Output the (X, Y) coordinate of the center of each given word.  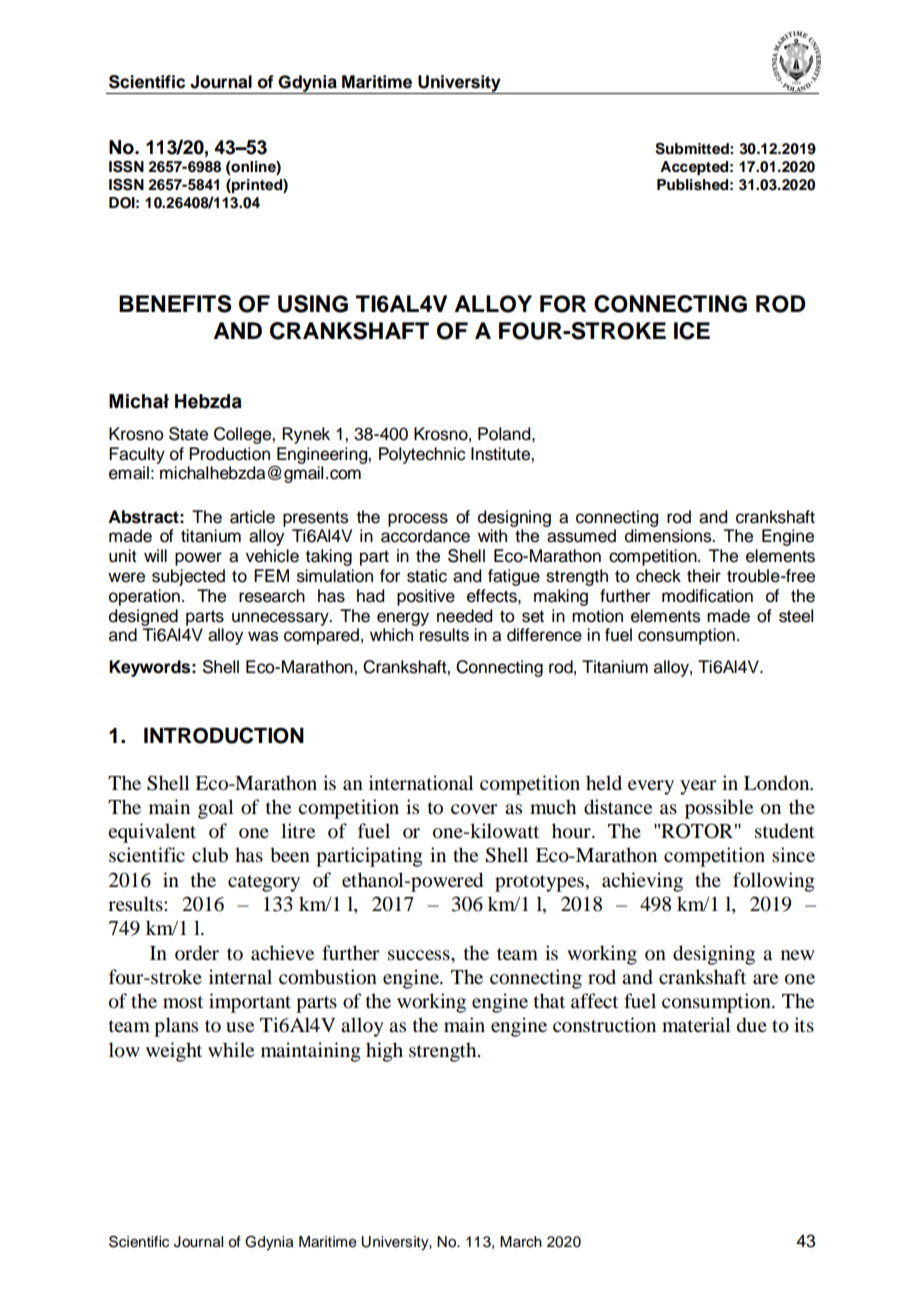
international (421, 783)
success (420, 955)
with (492, 535)
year (698, 787)
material (696, 1024)
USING (313, 304)
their (704, 576)
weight (174, 1052)
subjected (188, 577)
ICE (692, 331)
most (183, 1002)
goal (215, 809)
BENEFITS (175, 304)
